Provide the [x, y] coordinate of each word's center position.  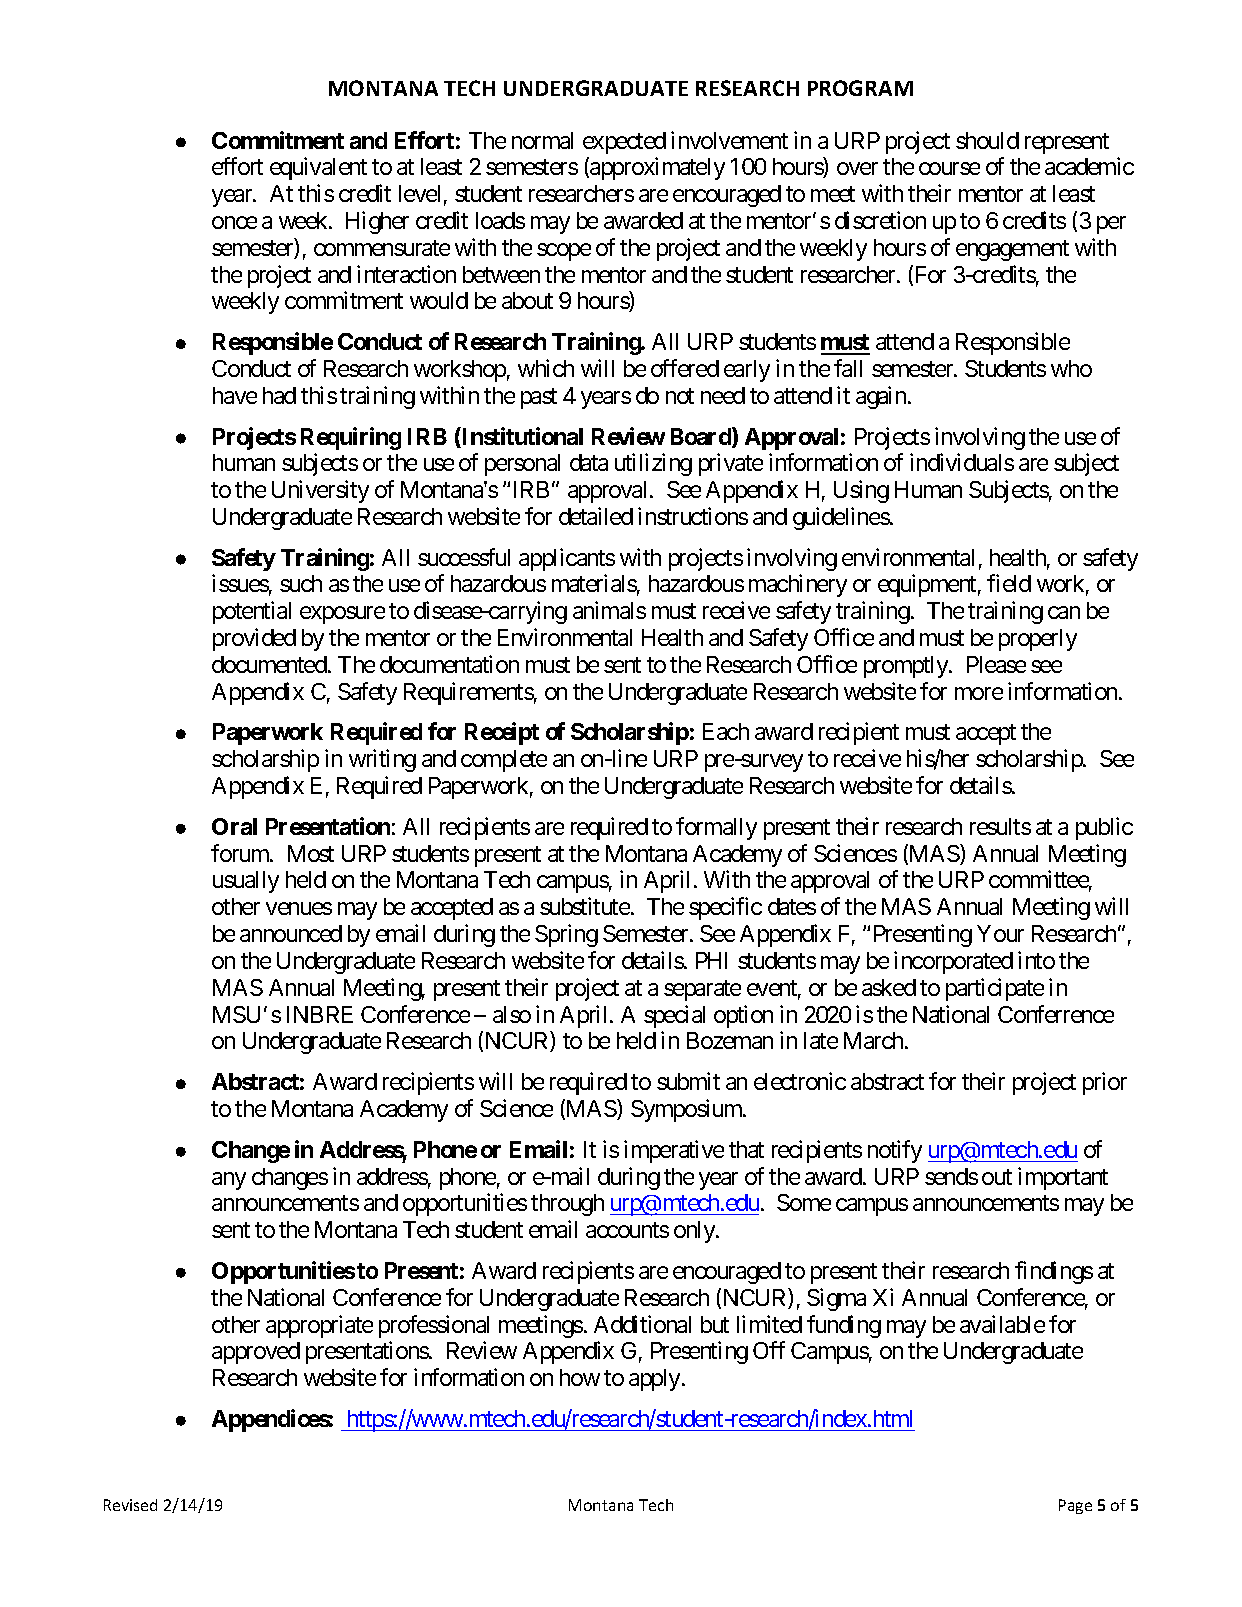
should [987, 140]
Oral [234, 826]
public [1104, 828]
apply [656, 1380]
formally [716, 828]
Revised [130, 1505]
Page [1075, 1506]
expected [624, 143]
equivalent [318, 168]
